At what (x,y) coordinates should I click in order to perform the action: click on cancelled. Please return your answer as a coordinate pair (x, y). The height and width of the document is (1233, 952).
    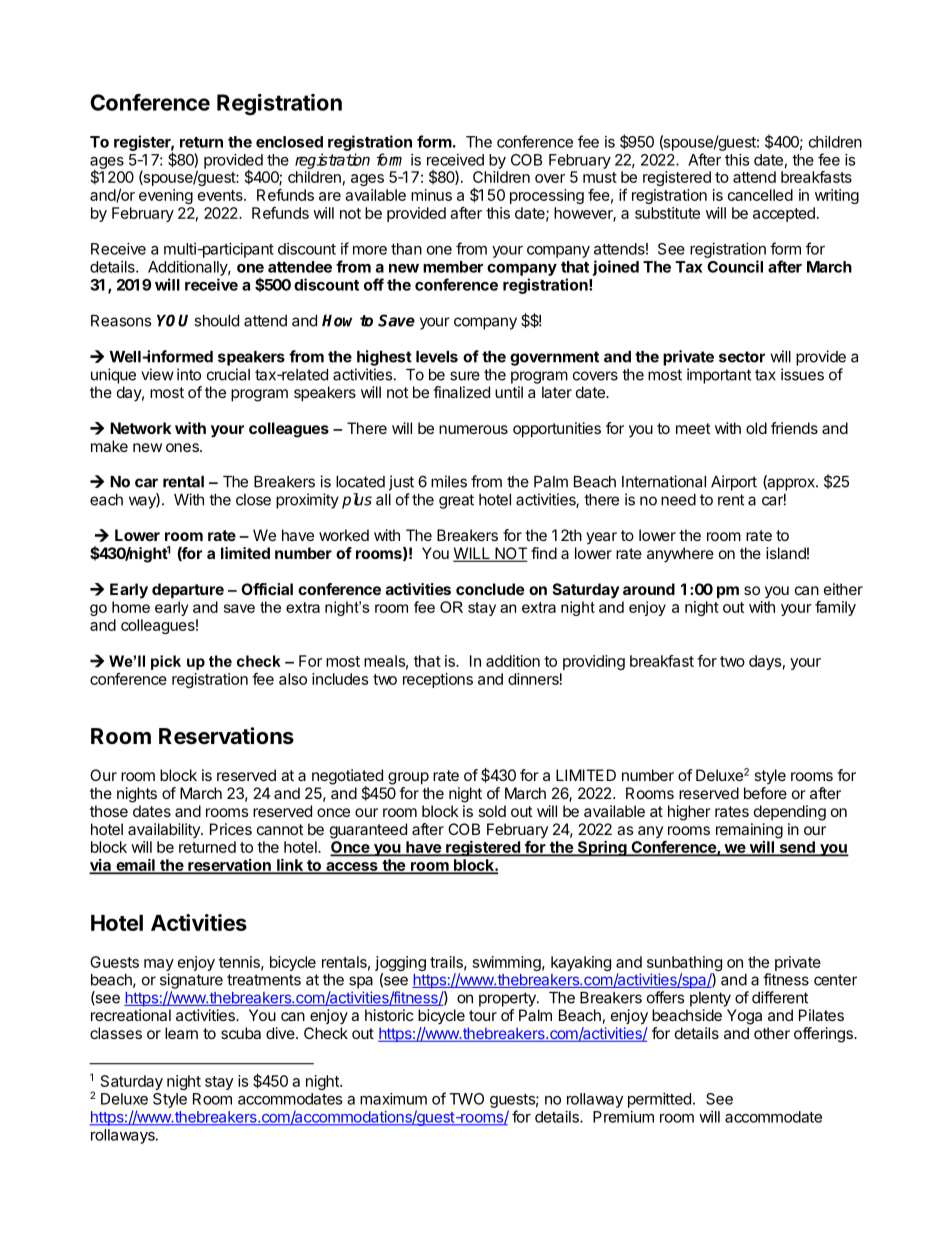
    Looking at the image, I should click on (760, 195).
